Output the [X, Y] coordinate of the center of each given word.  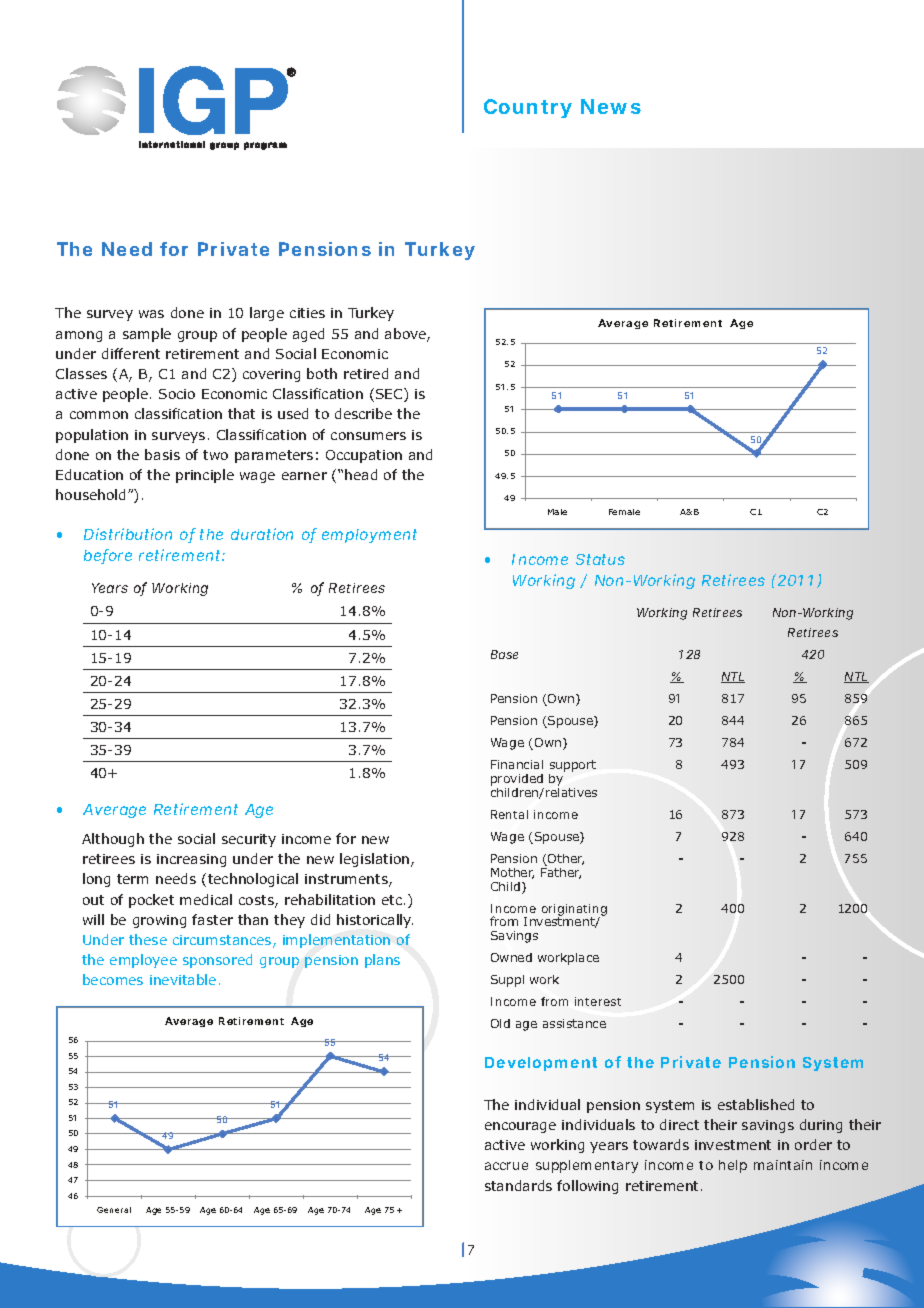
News [611, 106]
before [108, 556]
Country [528, 108]
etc [393, 900]
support [573, 766]
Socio [177, 394]
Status [600, 559]
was [151, 314]
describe [363, 413]
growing [159, 921]
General [114, 1210]
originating [574, 911]
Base [504, 654]
